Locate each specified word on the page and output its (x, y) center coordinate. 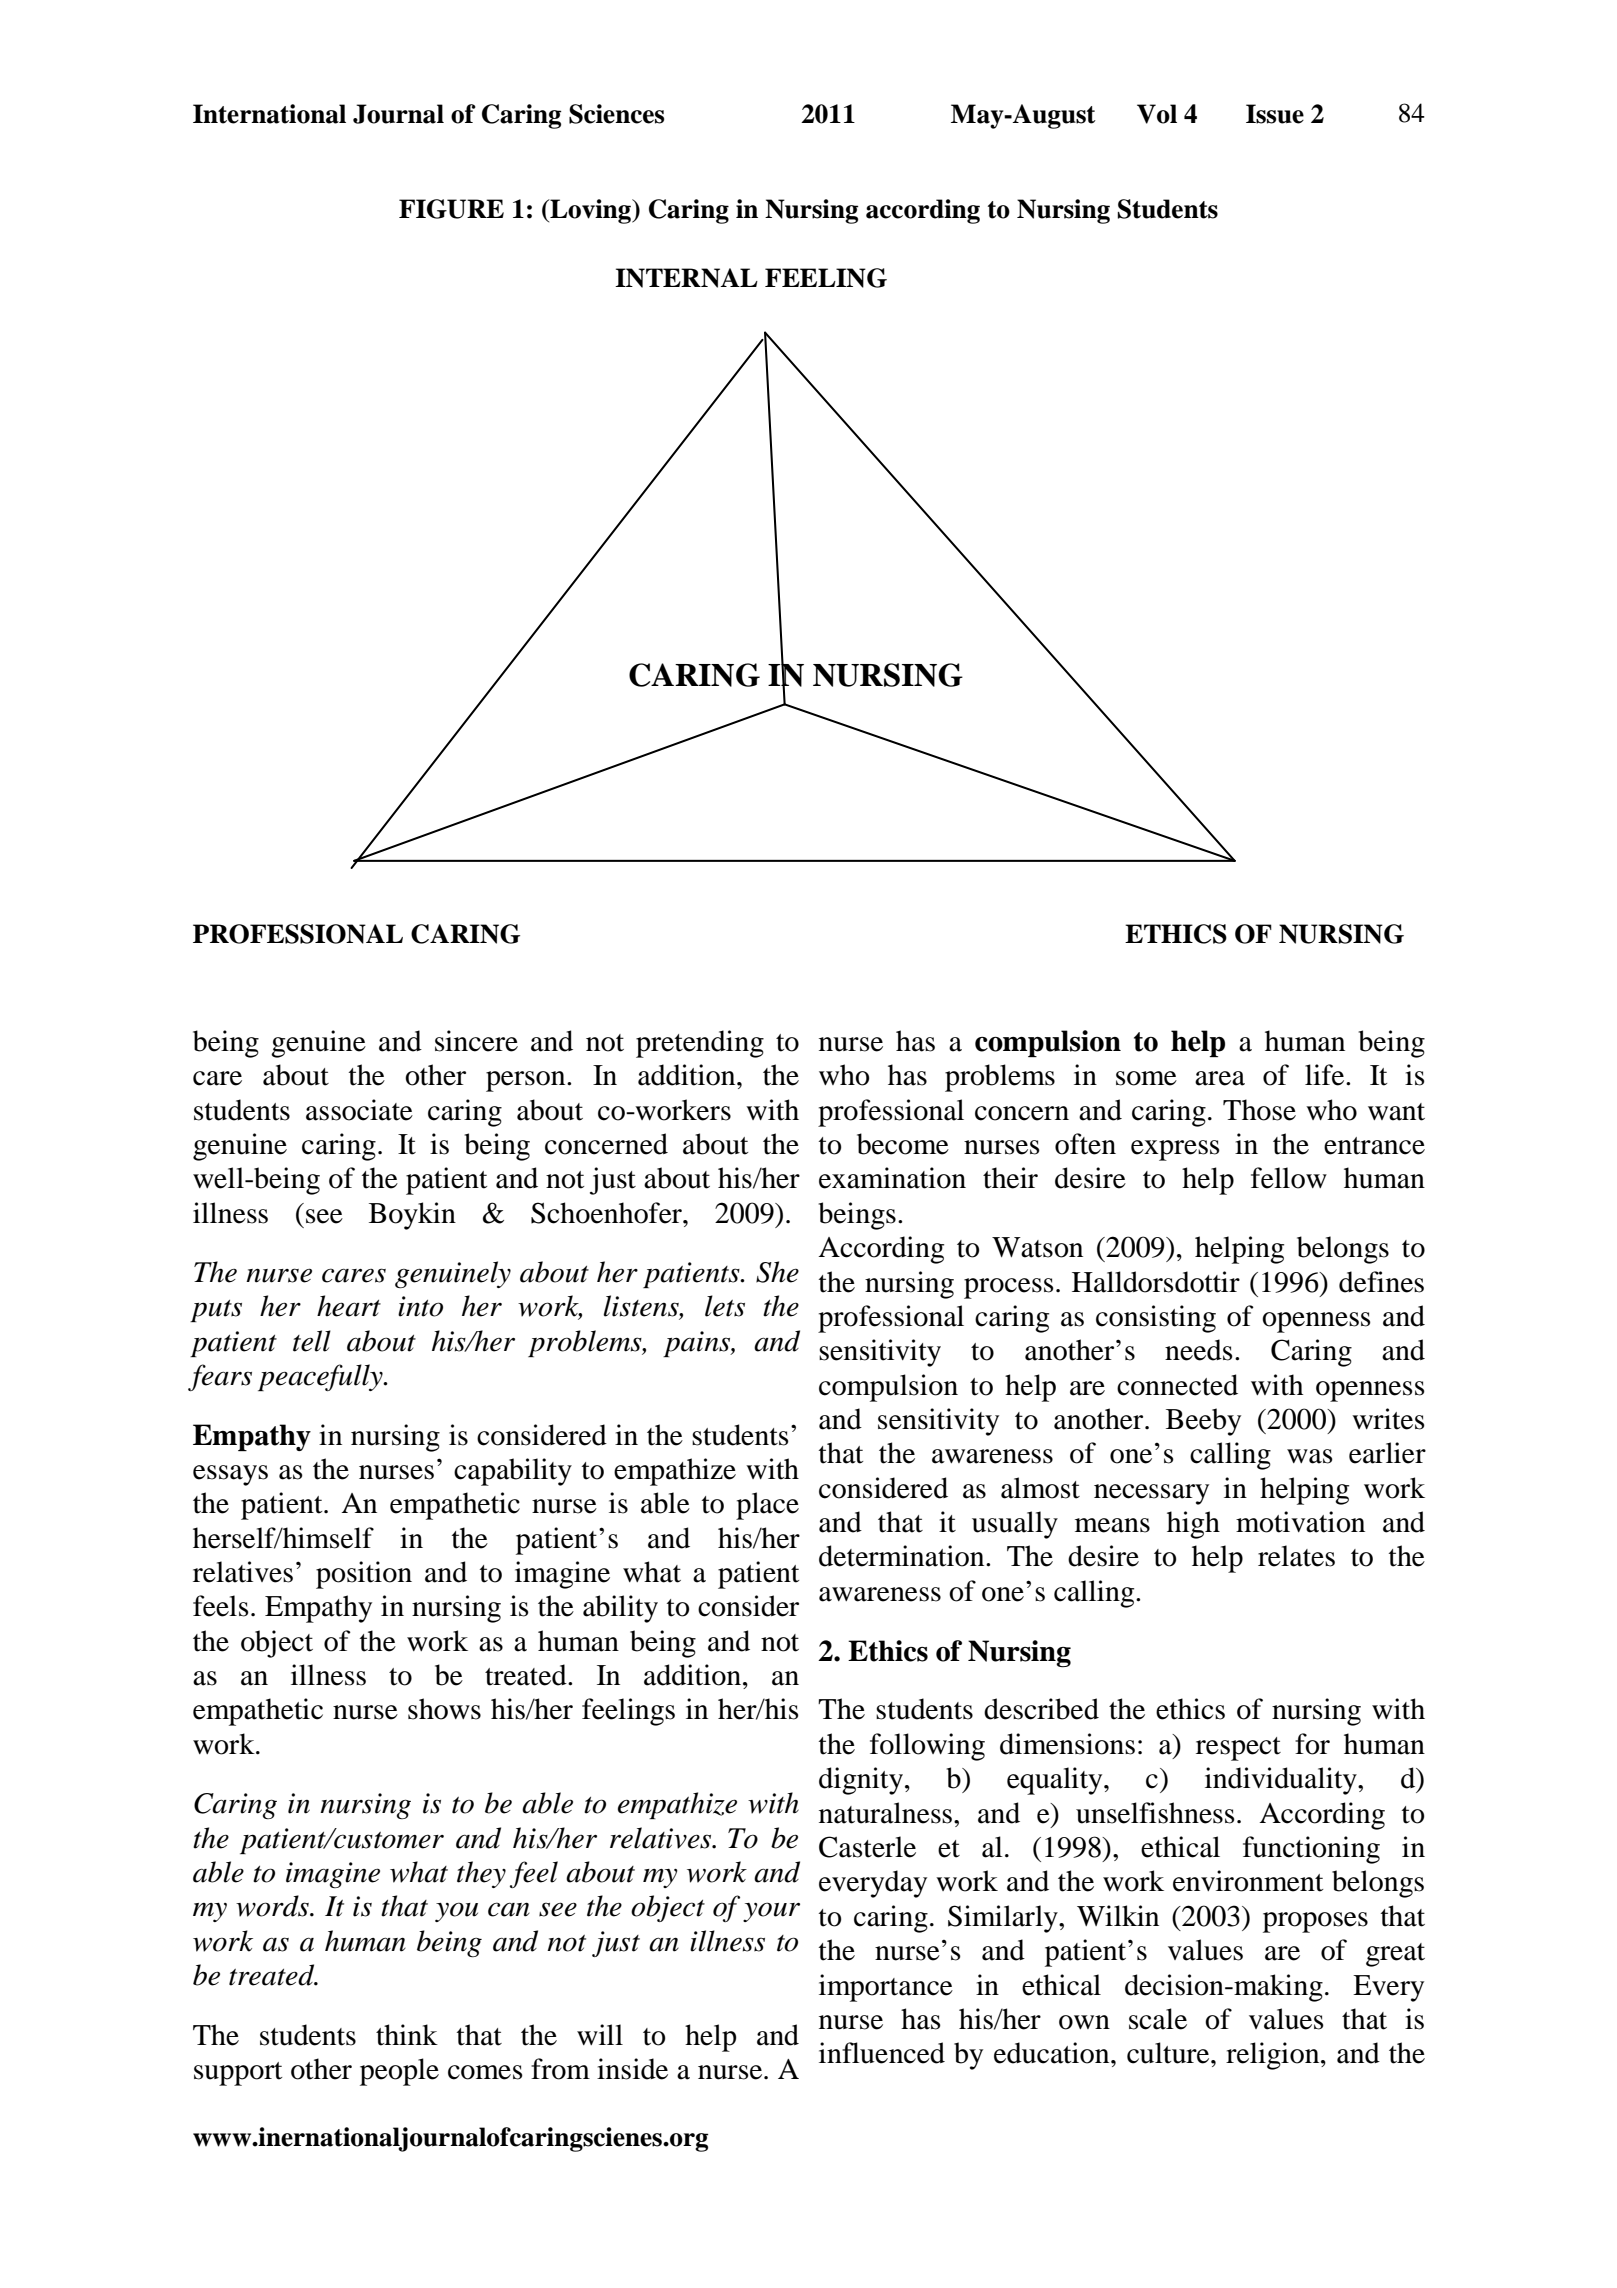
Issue (1275, 114)
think (407, 2035)
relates (1296, 1556)
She (777, 1272)
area (1220, 1078)
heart (349, 1306)
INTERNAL (686, 278)
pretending (700, 1044)
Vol (1157, 114)
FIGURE (451, 209)
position (364, 1575)
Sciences (616, 114)
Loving (591, 211)
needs (1199, 1350)
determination (903, 1556)
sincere (476, 1041)
